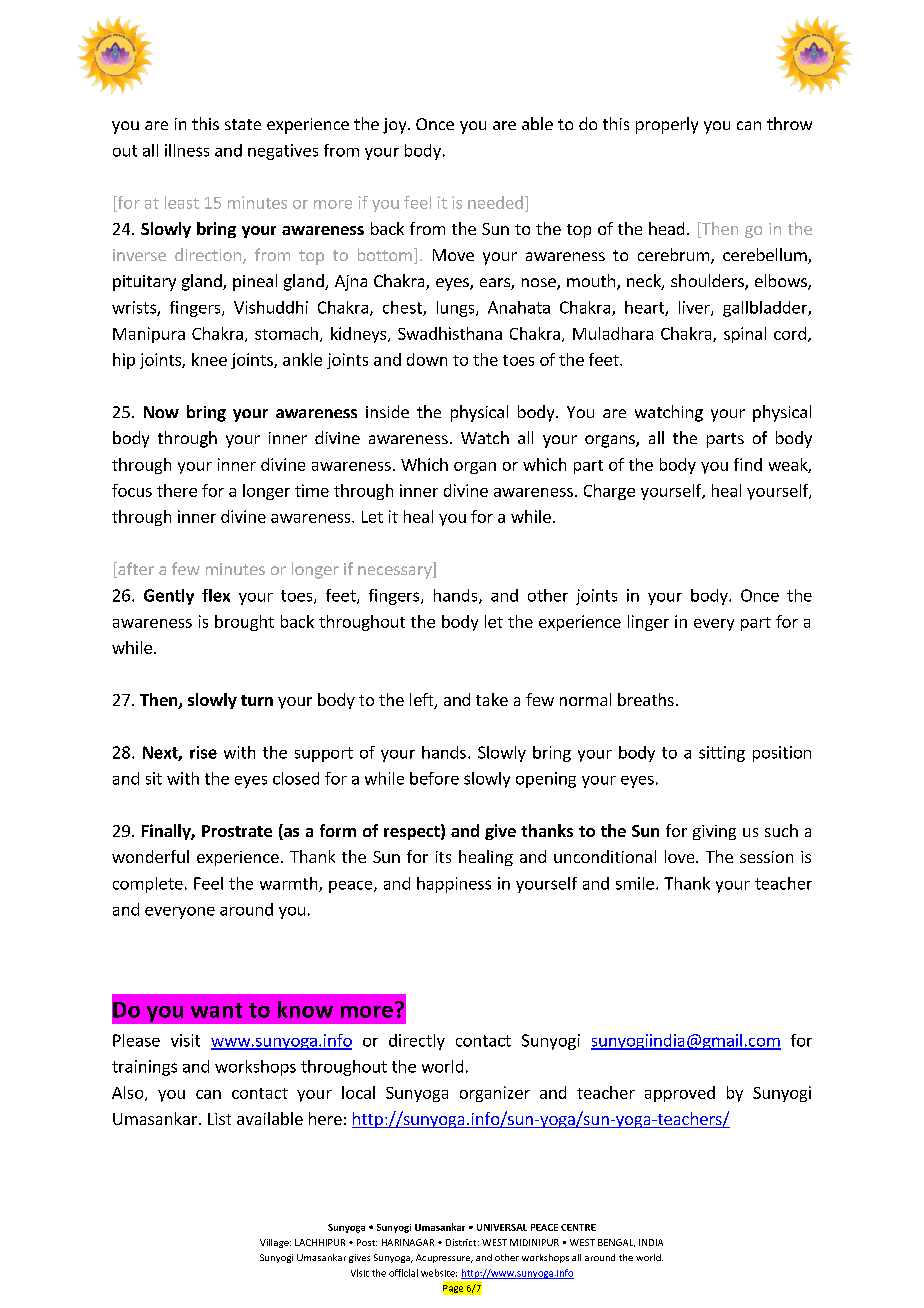 This page has height=1308, width=924. I want to click on Village, so click(275, 1243).
